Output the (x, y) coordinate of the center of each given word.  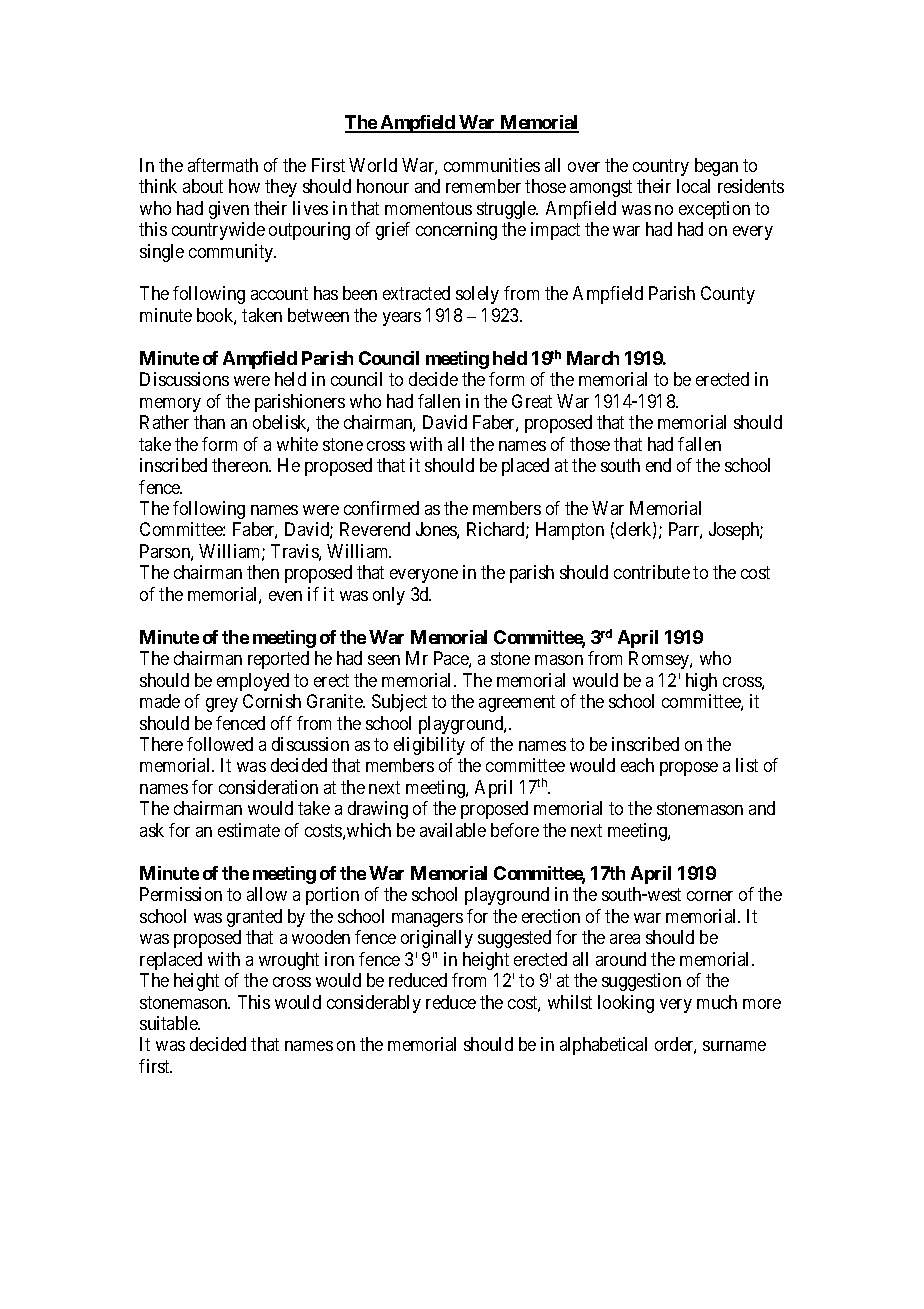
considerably (374, 1004)
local (693, 186)
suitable (170, 1023)
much (717, 1002)
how (244, 186)
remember (483, 186)
